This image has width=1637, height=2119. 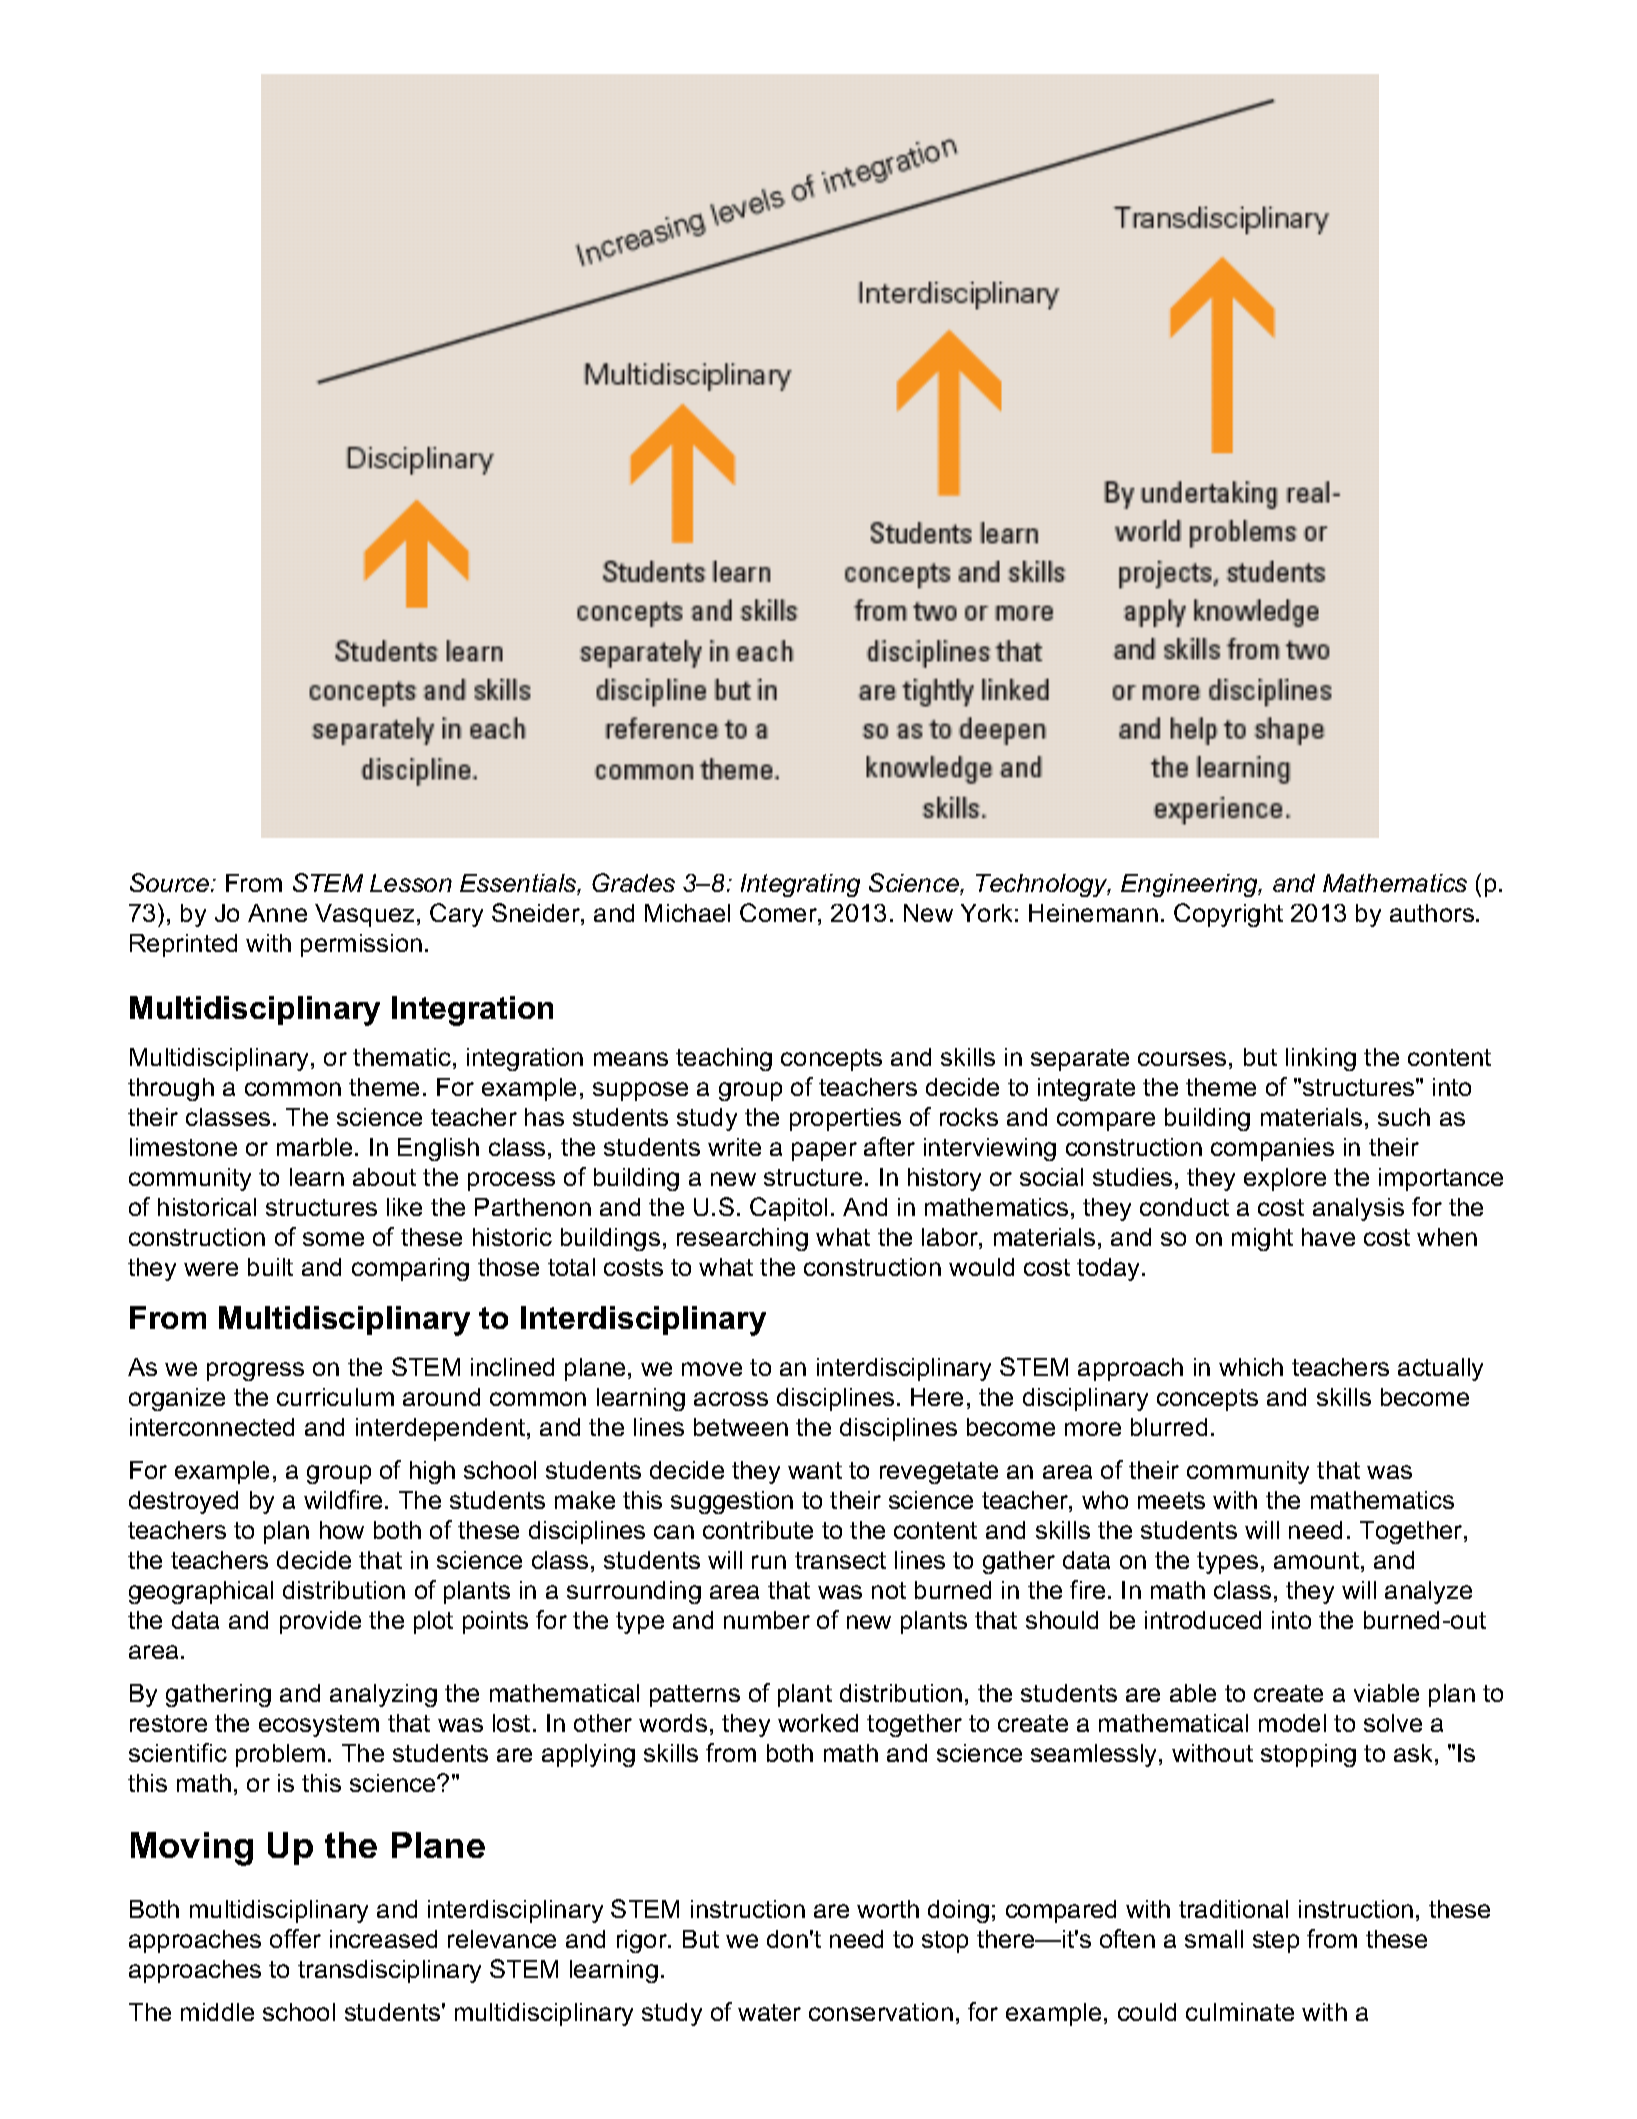 What do you see at coordinates (364, 915) in the image?
I see `Vasquez` at bounding box center [364, 915].
